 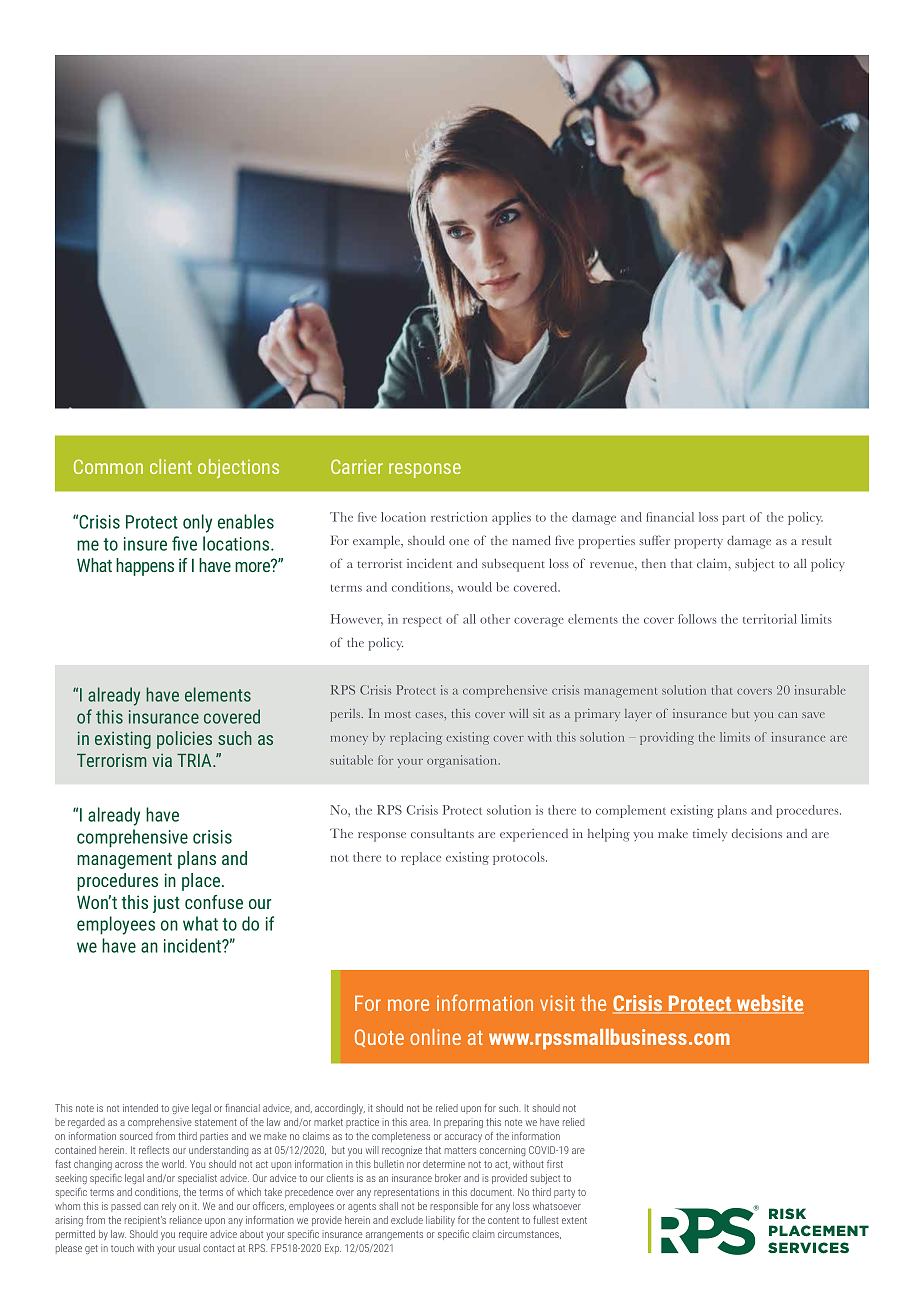 I want to click on property, so click(x=698, y=543).
